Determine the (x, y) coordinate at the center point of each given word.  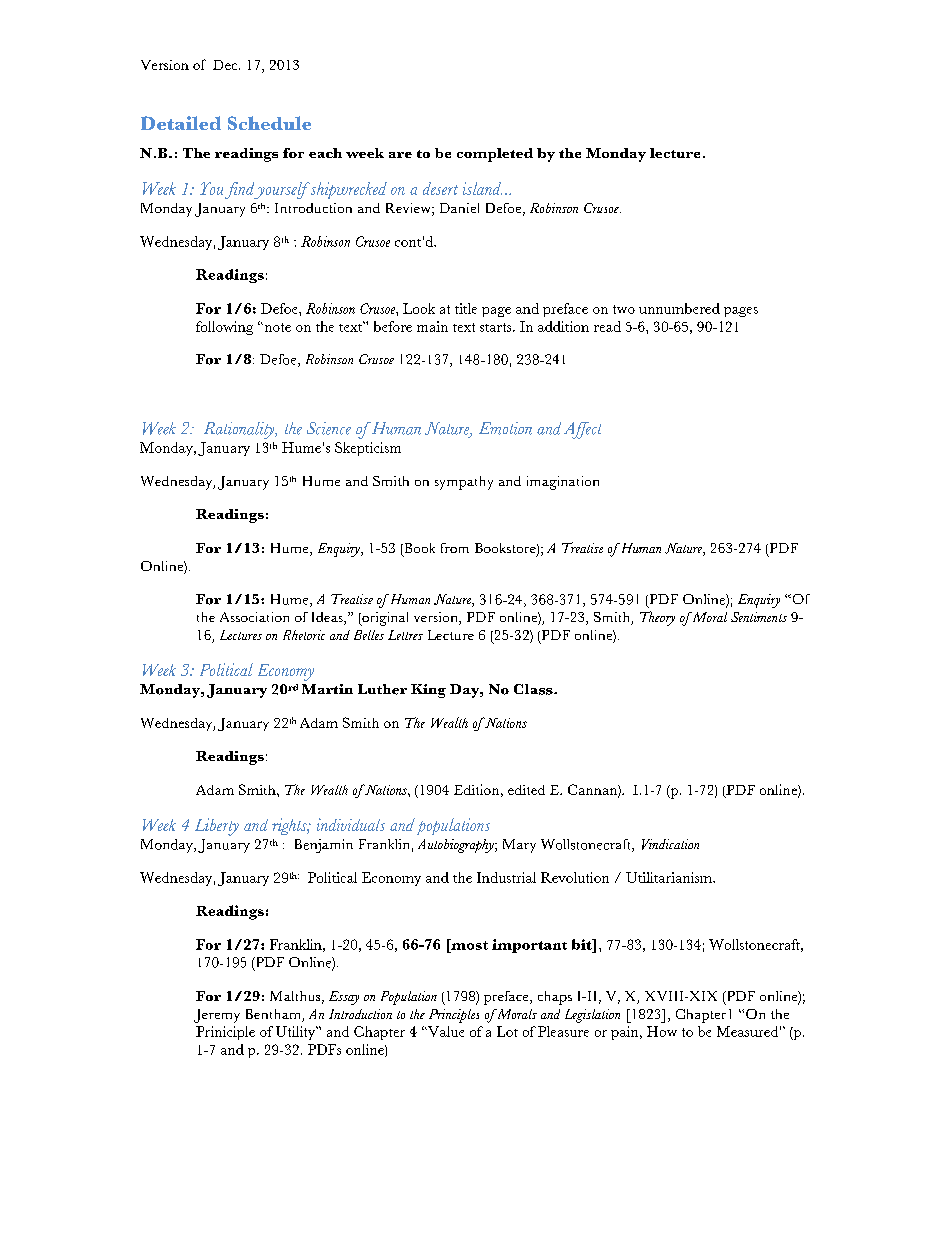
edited (526, 790)
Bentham (274, 1015)
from (455, 548)
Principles (454, 1016)
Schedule (269, 123)
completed (495, 155)
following (224, 328)
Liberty (217, 827)
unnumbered (679, 308)
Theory (657, 618)
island (482, 188)
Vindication (670, 844)
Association (254, 617)
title (466, 308)
